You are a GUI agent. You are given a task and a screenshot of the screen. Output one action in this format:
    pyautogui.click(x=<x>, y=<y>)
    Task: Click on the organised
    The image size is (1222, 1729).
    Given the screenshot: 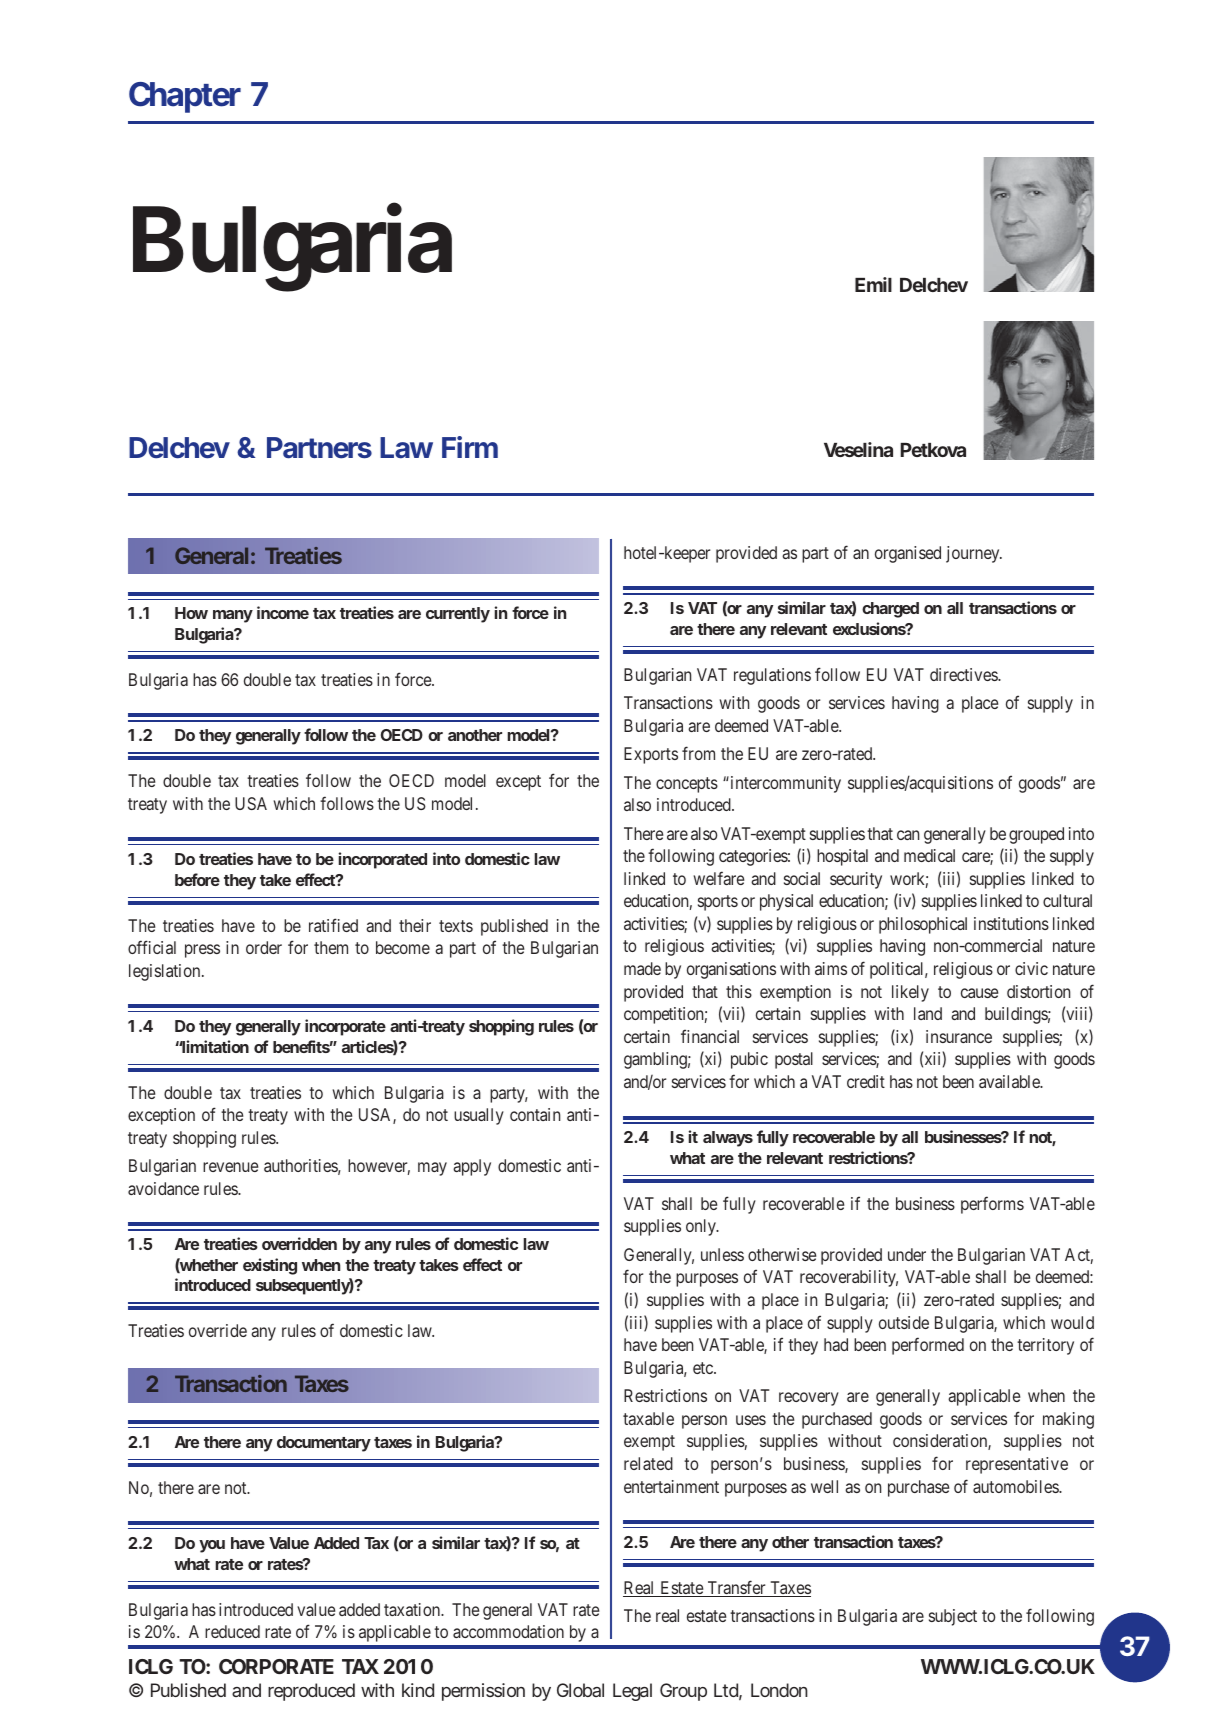 What is the action you would take?
    pyautogui.click(x=908, y=554)
